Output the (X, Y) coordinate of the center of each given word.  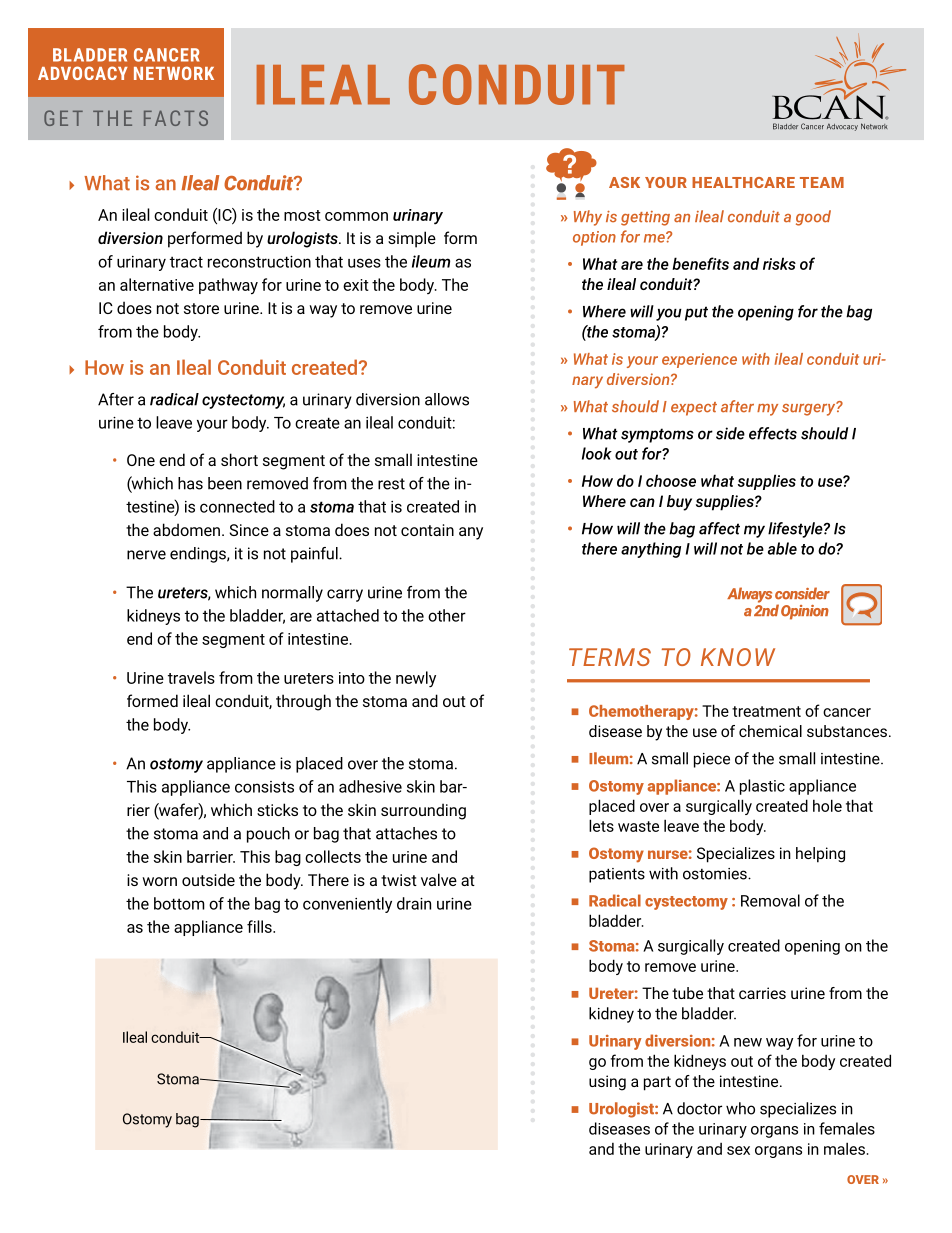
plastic (762, 787)
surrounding (423, 811)
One (141, 460)
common (356, 216)
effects (773, 433)
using (607, 1083)
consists (264, 787)
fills (260, 926)
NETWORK (174, 73)
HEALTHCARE (743, 182)
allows (447, 399)
